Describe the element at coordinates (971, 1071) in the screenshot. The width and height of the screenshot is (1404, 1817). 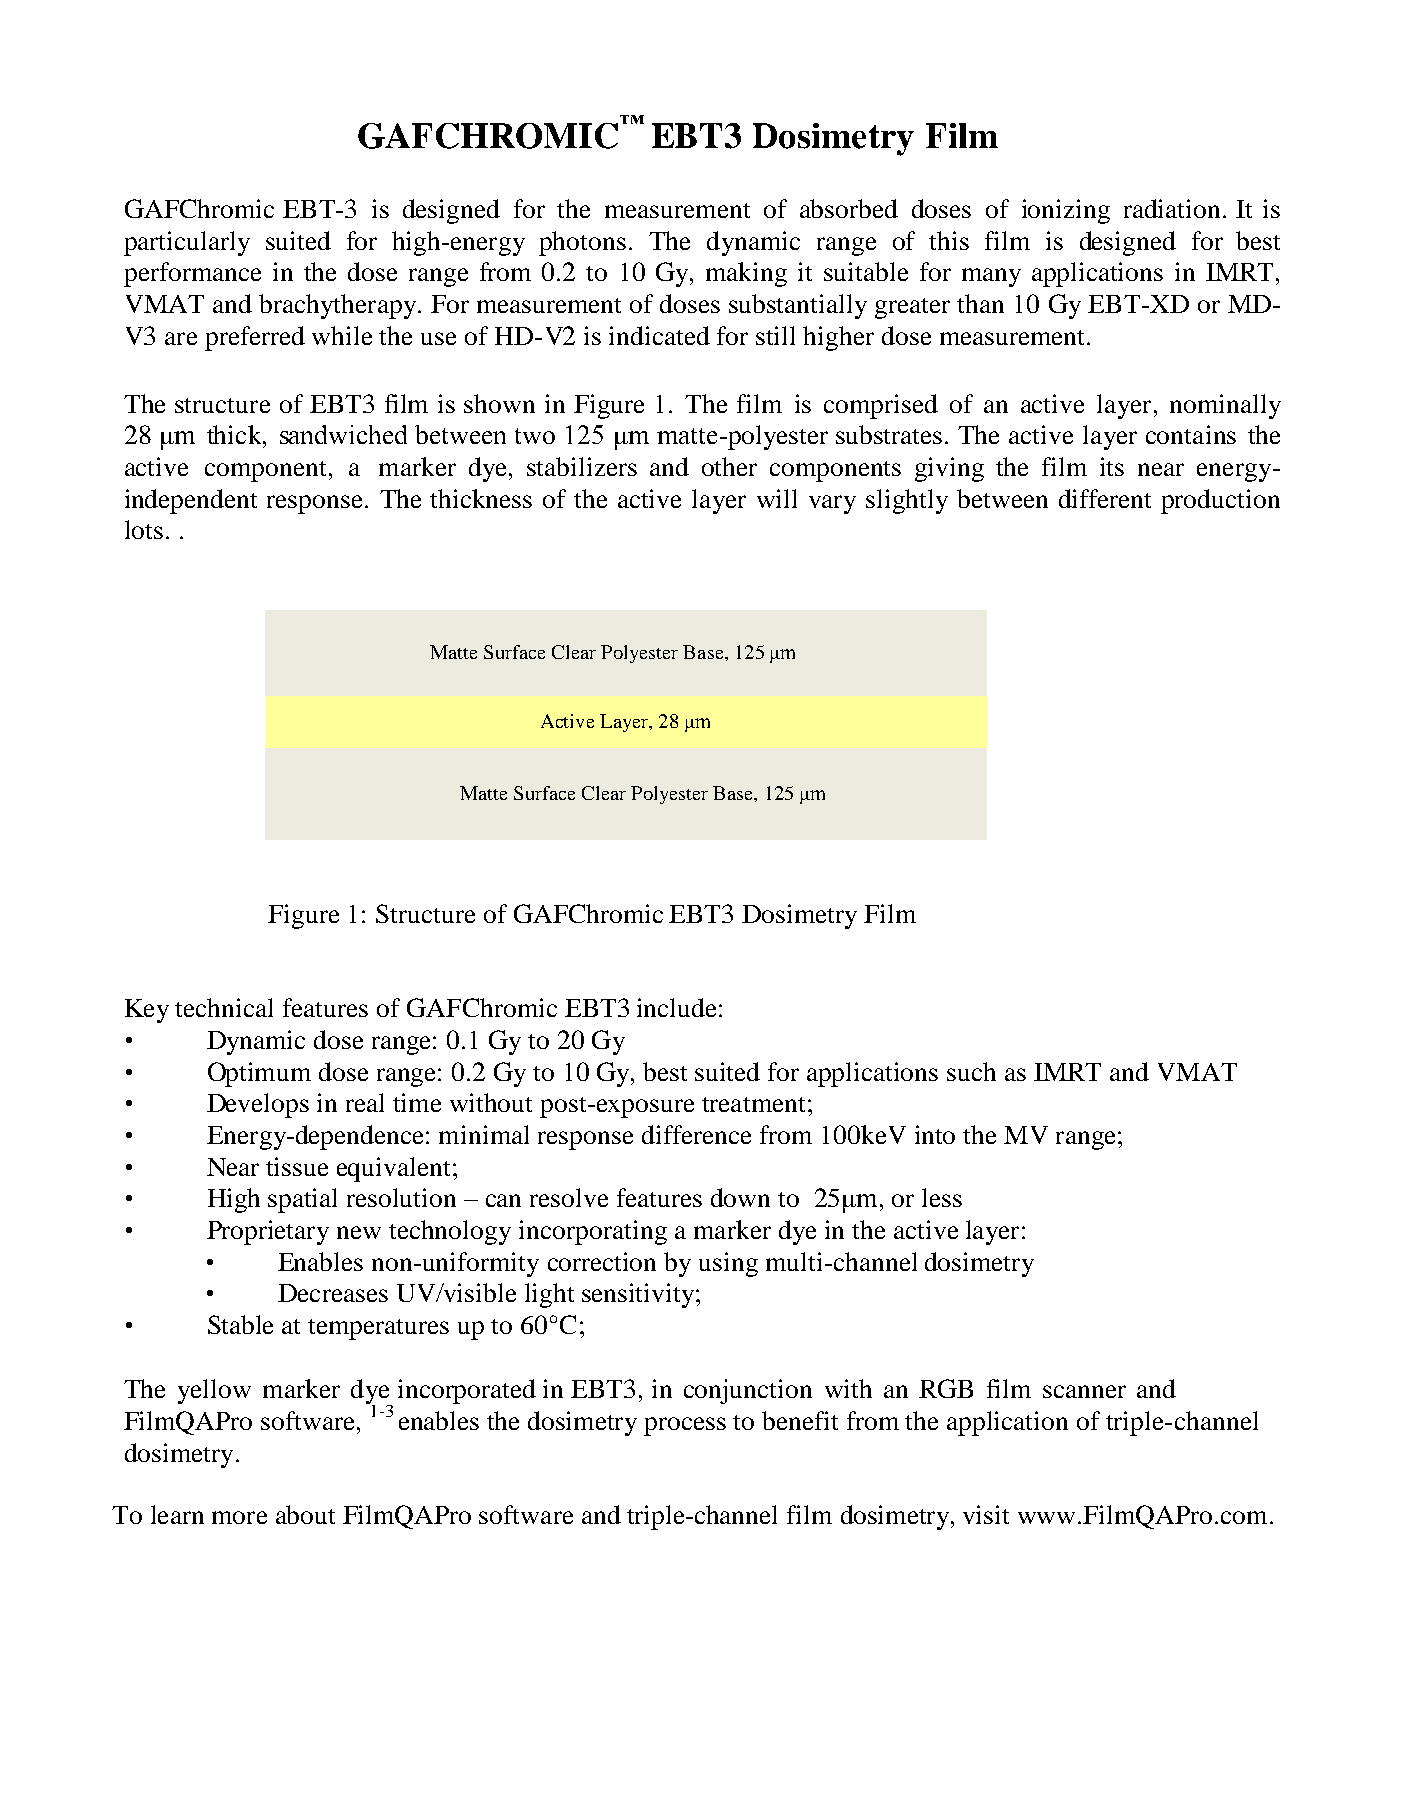
I see `such` at that location.
